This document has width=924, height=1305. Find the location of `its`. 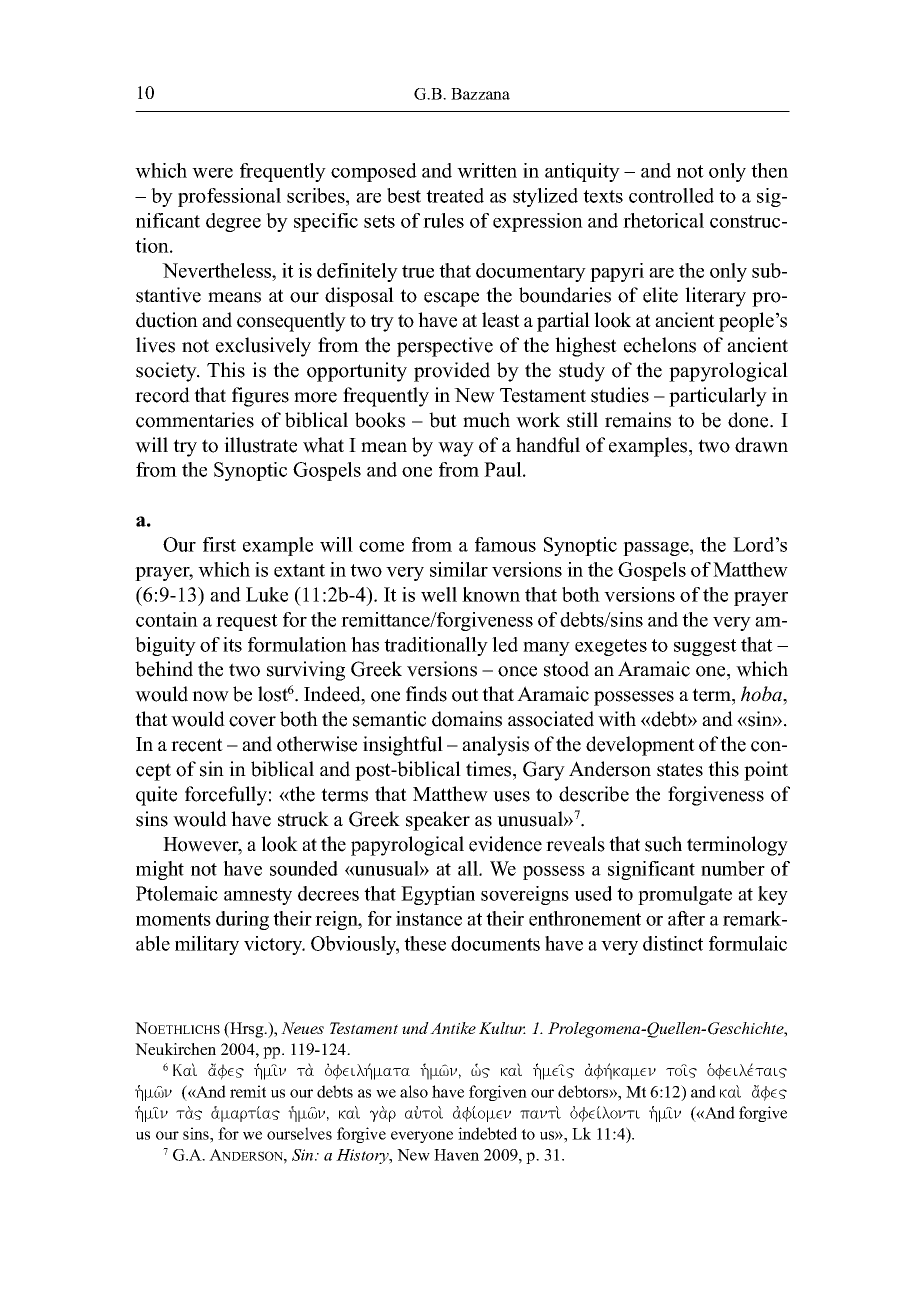

its is located at coordinates (232, 644).
